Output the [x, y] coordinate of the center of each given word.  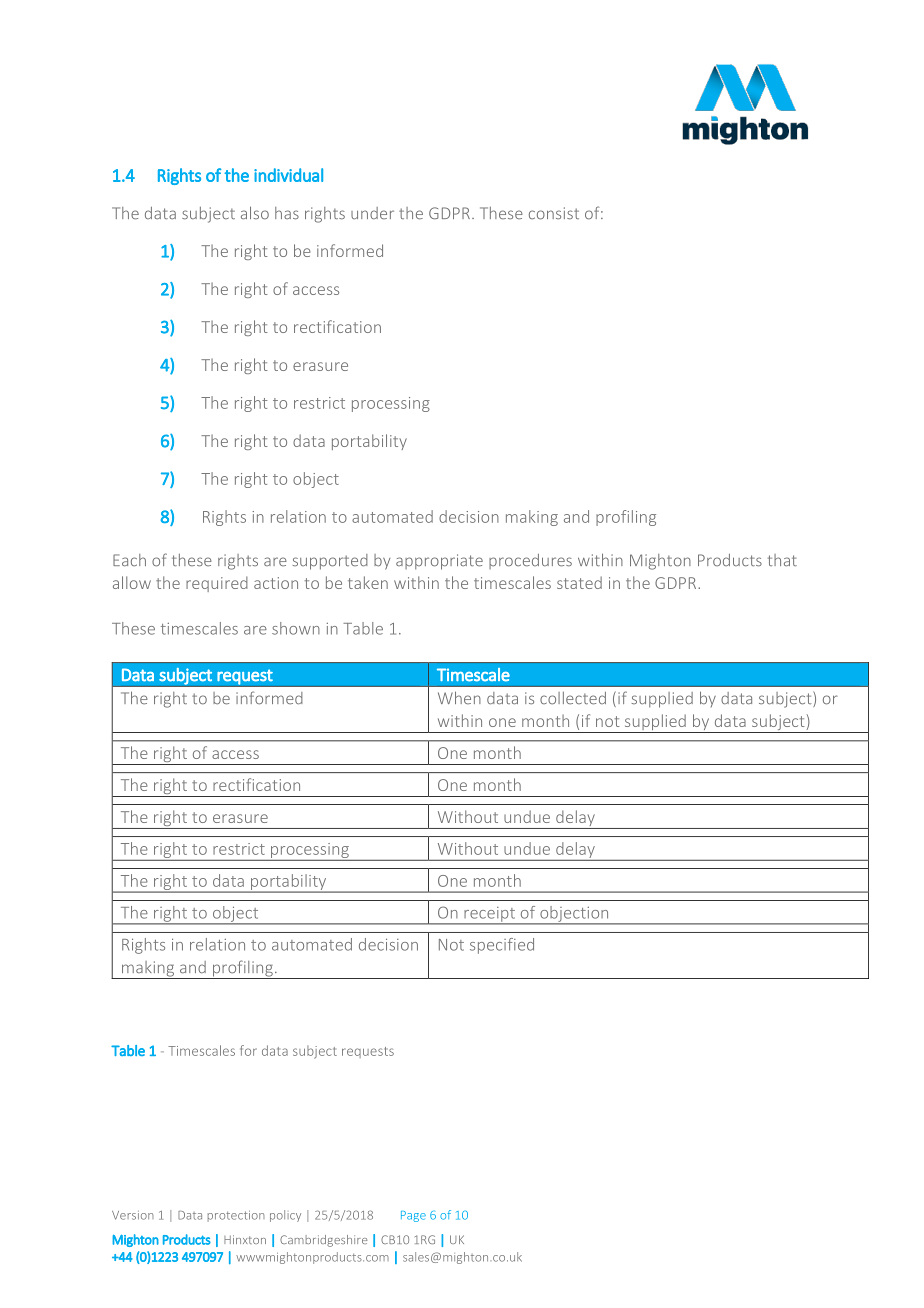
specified [502, 946]
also [255, 213]
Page [413, 1216]
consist [554, 213]
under [372, 213]
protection [236, 1216]
